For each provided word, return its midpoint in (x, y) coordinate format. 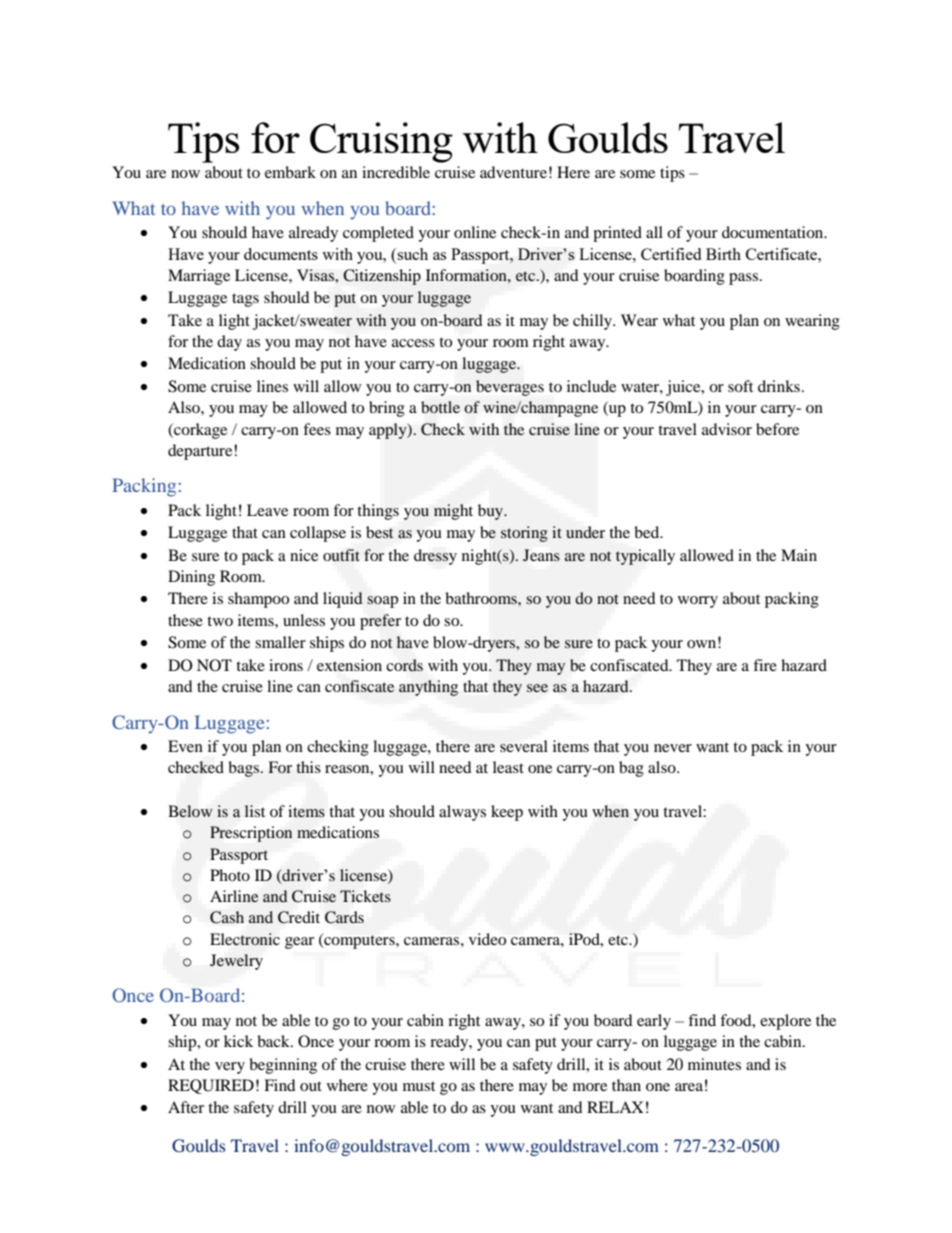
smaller (280, 642)
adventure (513, 172)
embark (290, 172)
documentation (774, 232)
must (419, 1086)
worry (698, 602)
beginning (283, 1066)
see (537, 688)
